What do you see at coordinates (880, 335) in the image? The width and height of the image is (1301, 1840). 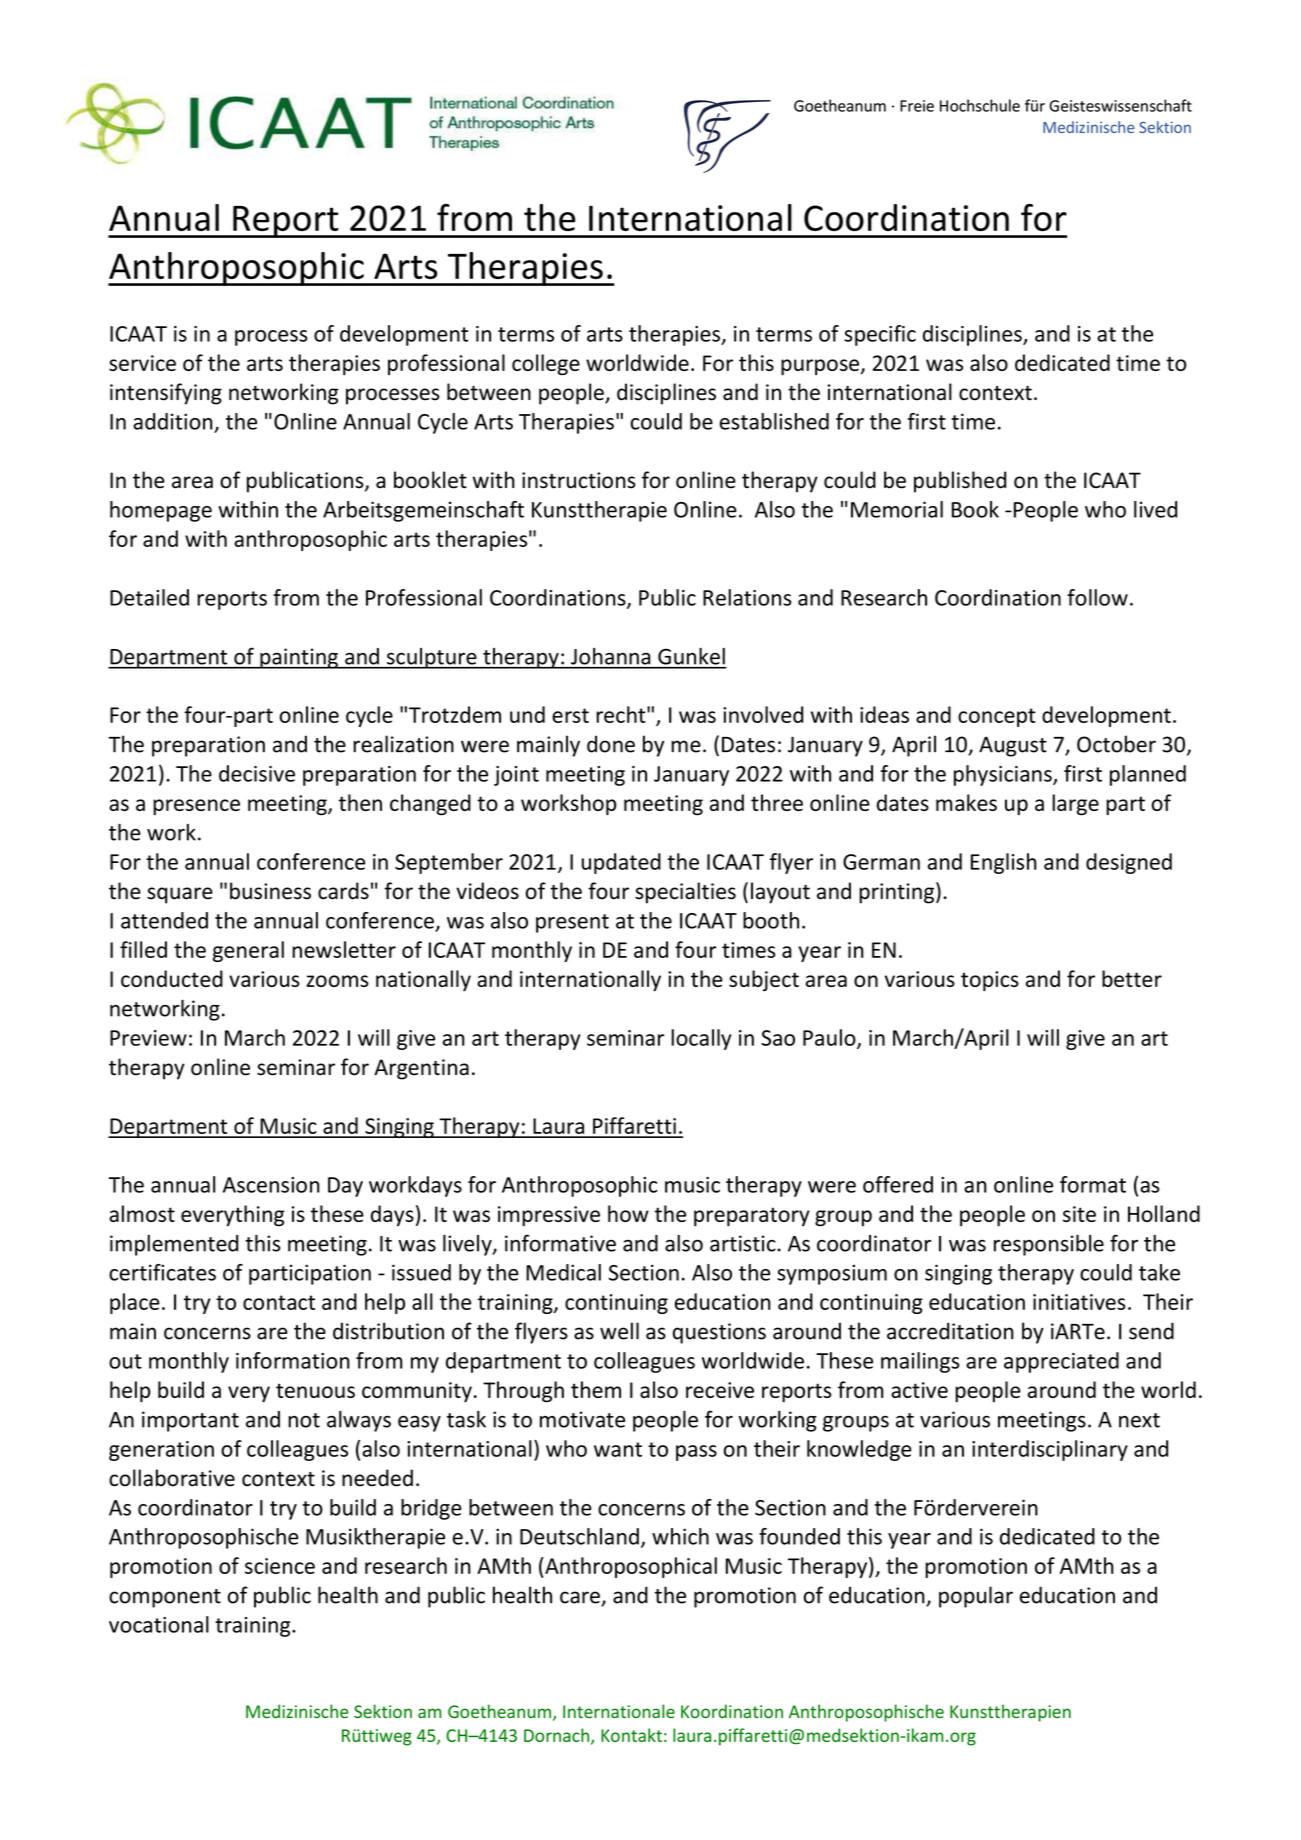 I see `specific` at bounding box center [880, 335].
